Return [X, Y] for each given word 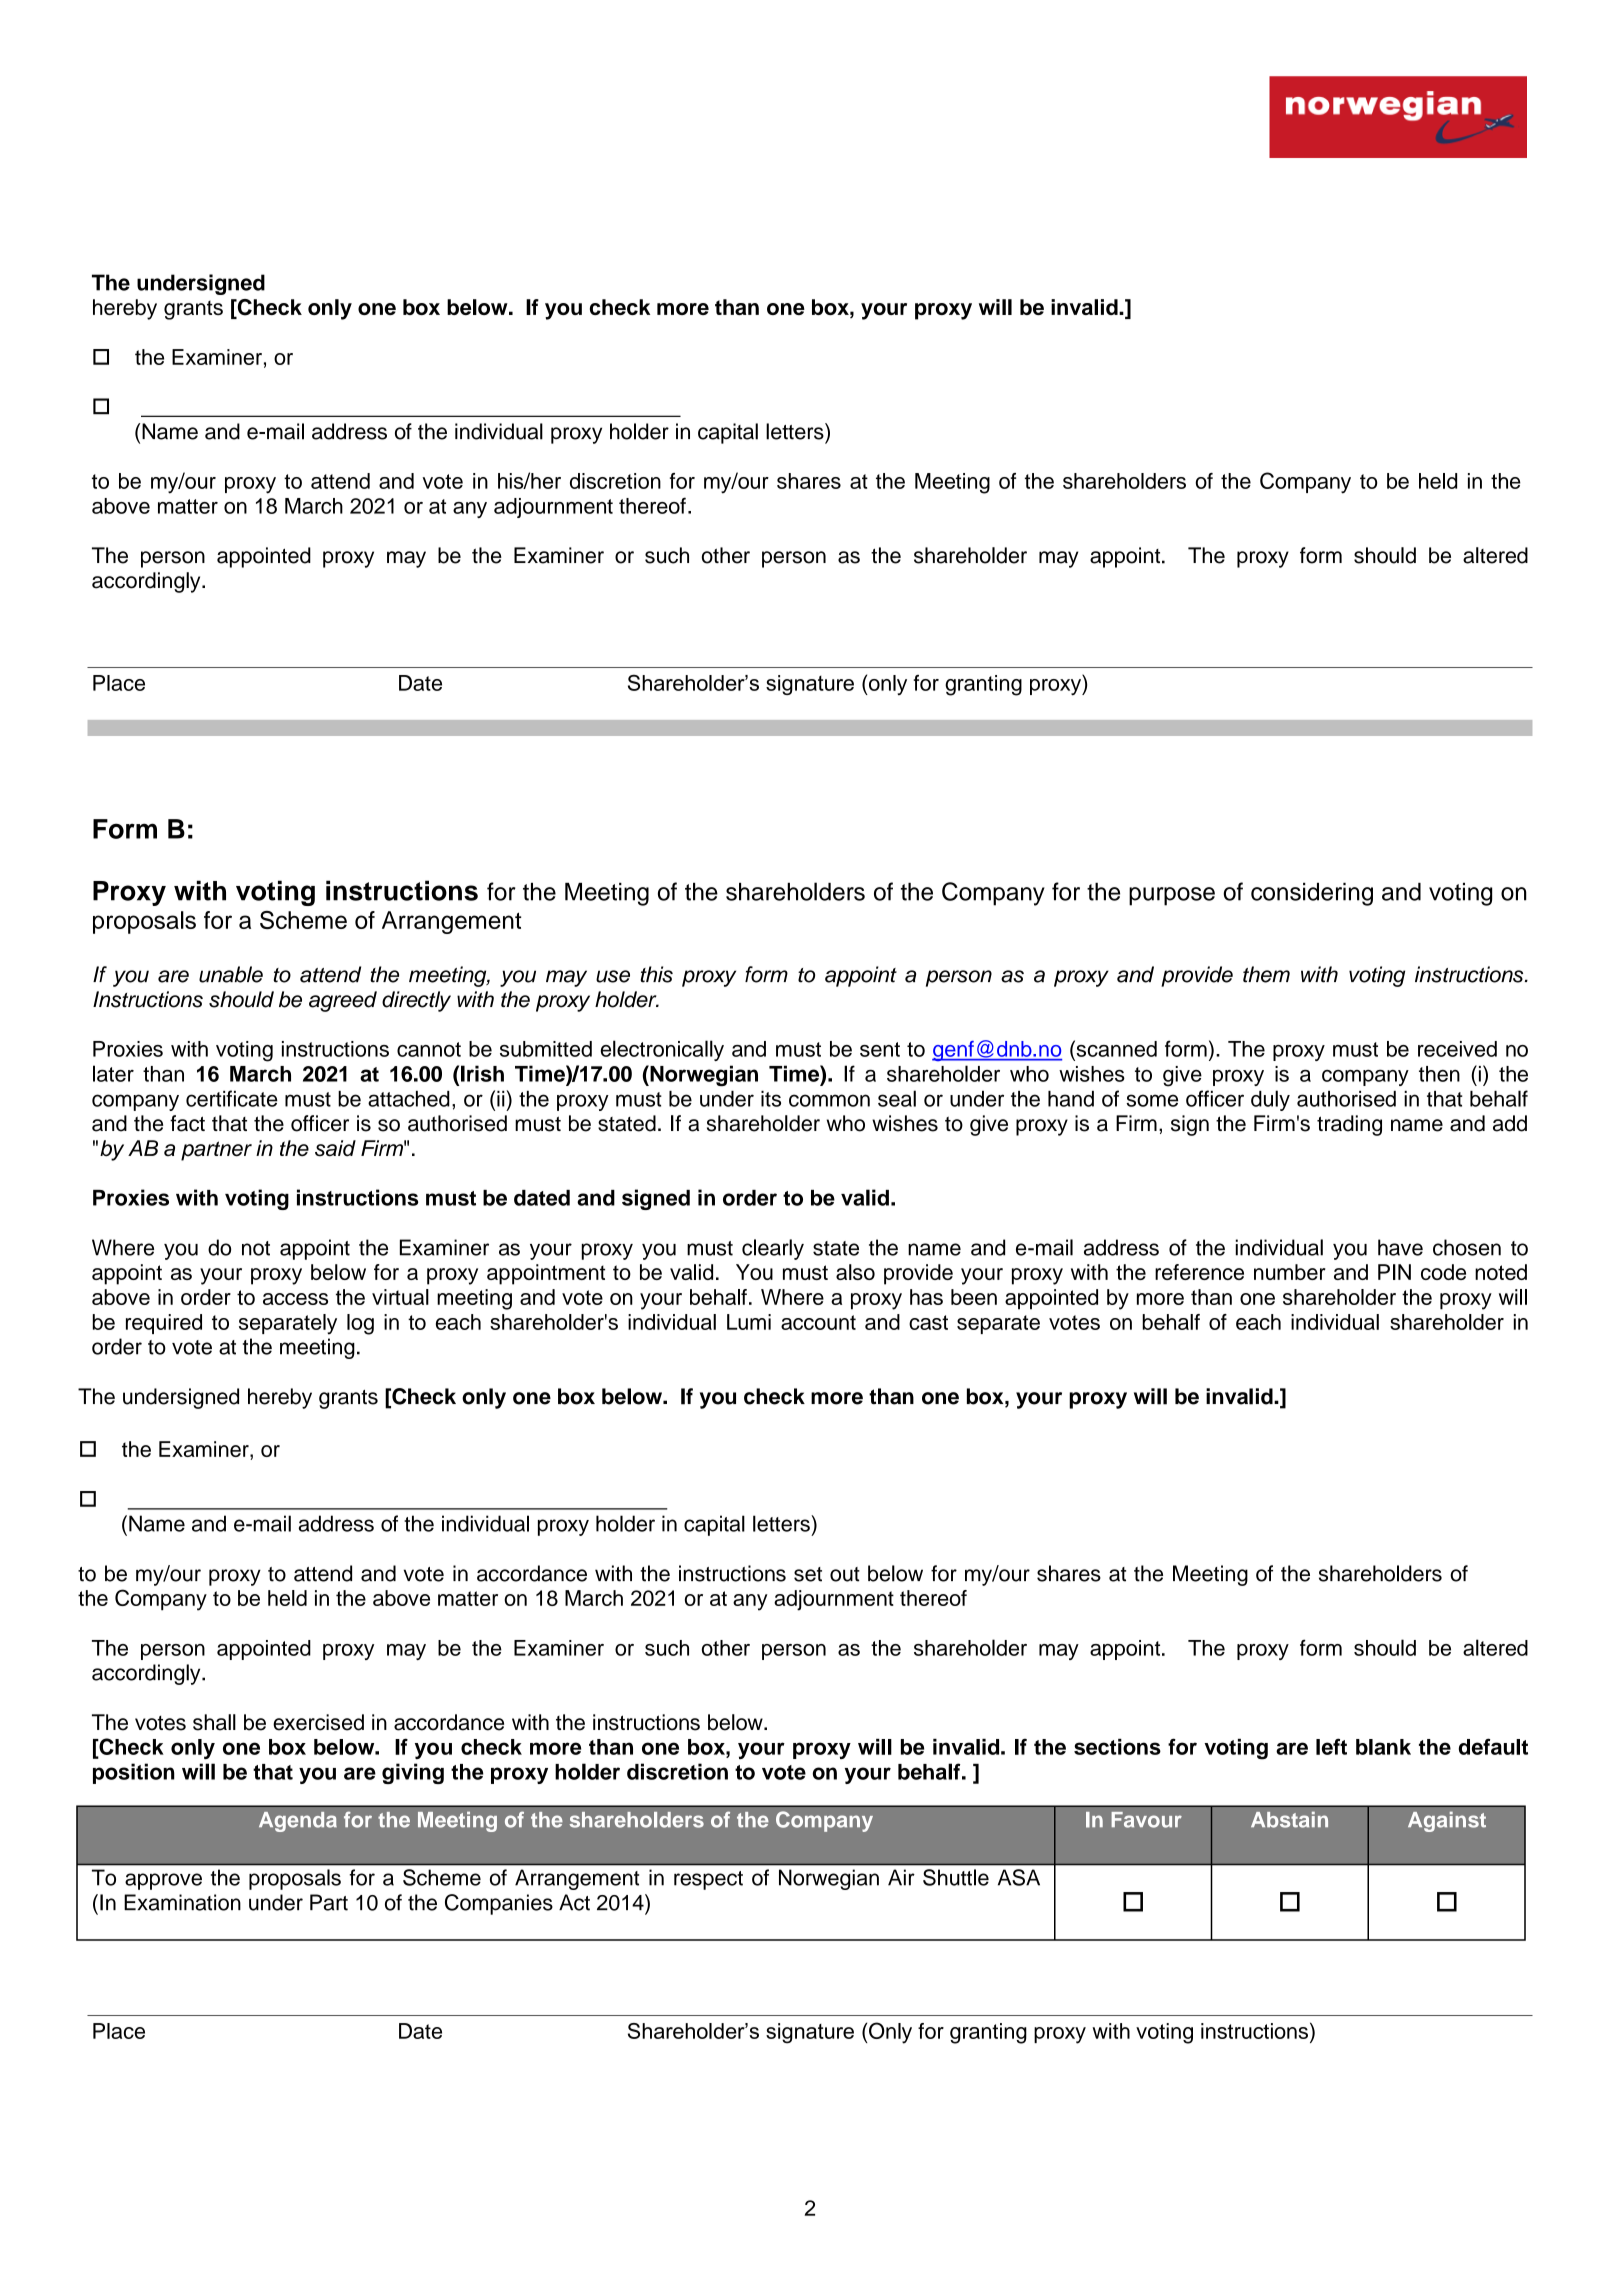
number [1290, 1272]
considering [1312, 894]
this [656, 974]
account [818, 1322]
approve [163, 1881]
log [360, 1324]
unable [231, 974]
